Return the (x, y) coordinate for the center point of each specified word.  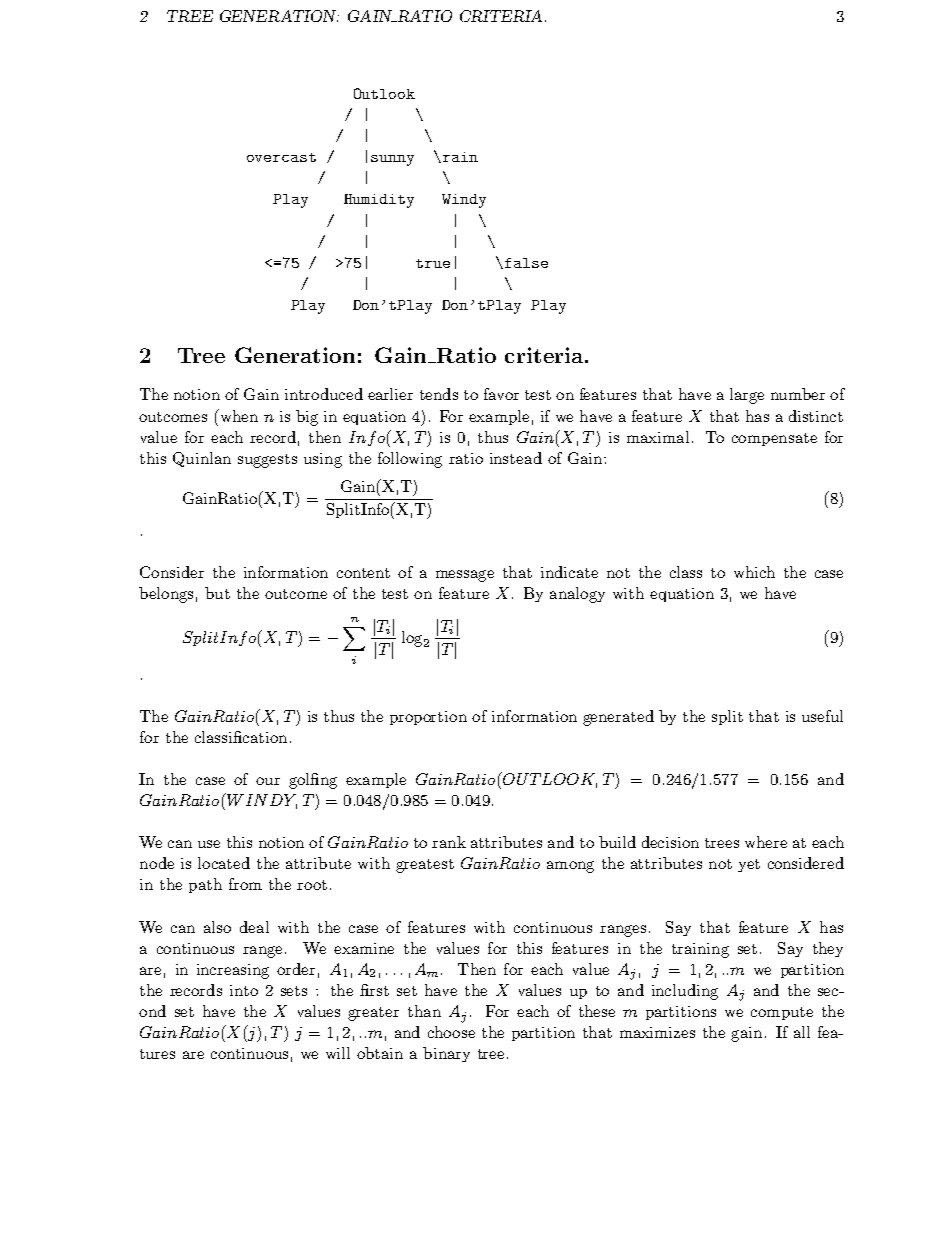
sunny (392, 160)
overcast (281, 157)
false (526, 263)
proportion (428, 718)
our (268, 781)
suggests (267, 461)
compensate (774, 439)
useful (822, 716)
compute (782, 1013)
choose (451, 1032)
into (244, 990)
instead (516, 458)
